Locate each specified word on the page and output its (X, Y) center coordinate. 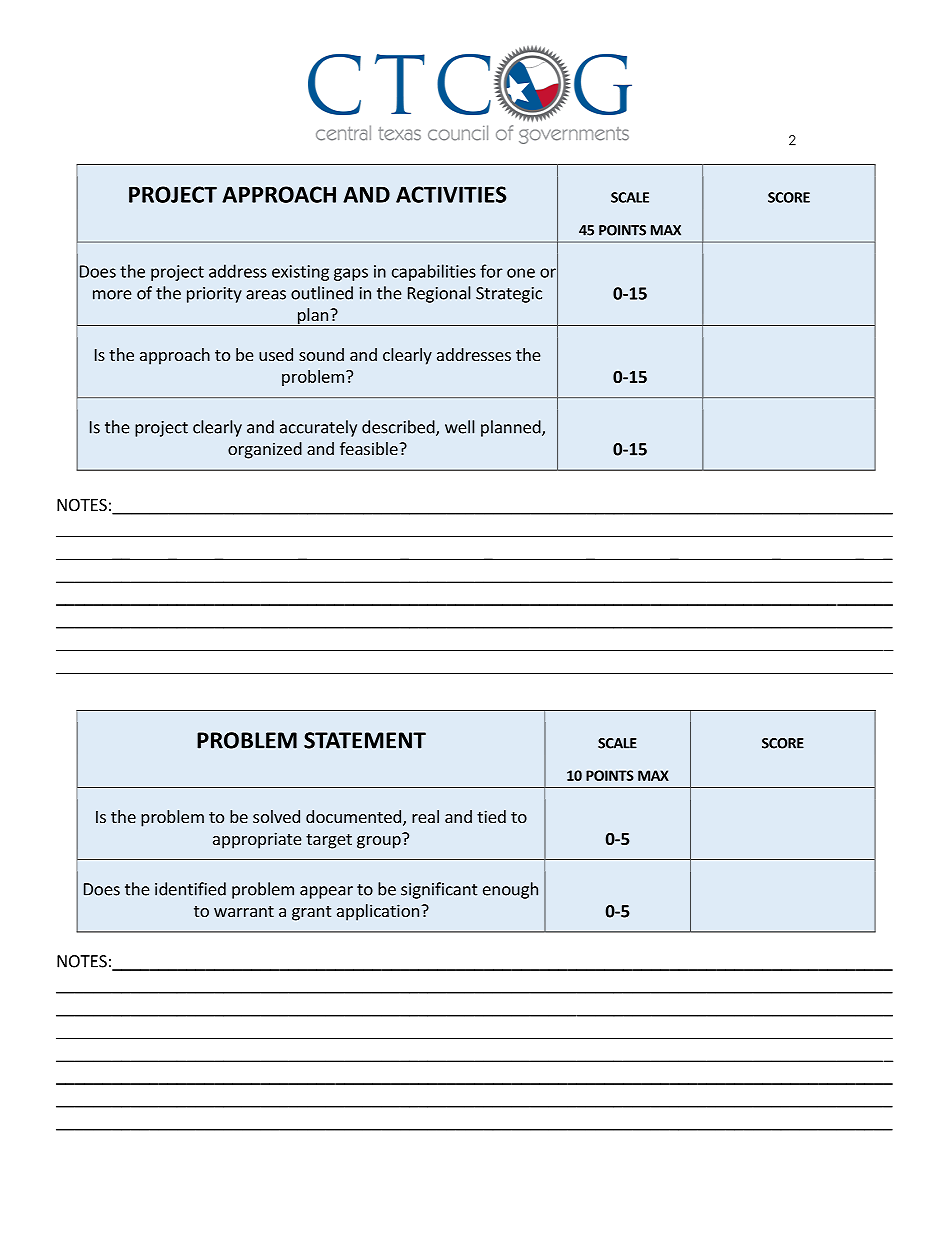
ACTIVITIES (451, 194)
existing (300, 273)
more (112, 295)
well (459, 427)
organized (265, 450)
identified (190, 889)
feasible (370, 448)
